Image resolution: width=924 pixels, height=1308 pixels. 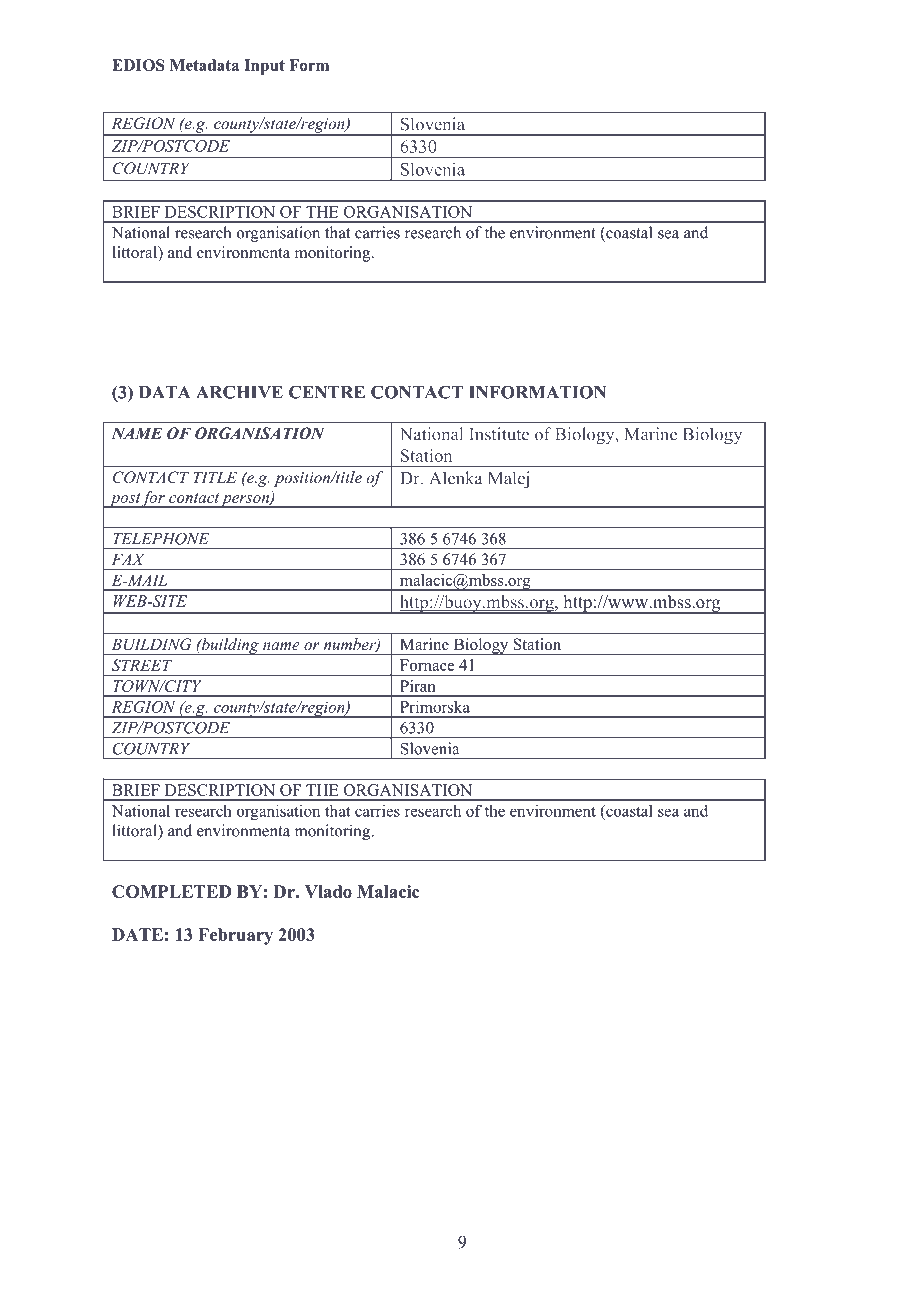 I want to click on FAX, so click(x=128, y=559).
